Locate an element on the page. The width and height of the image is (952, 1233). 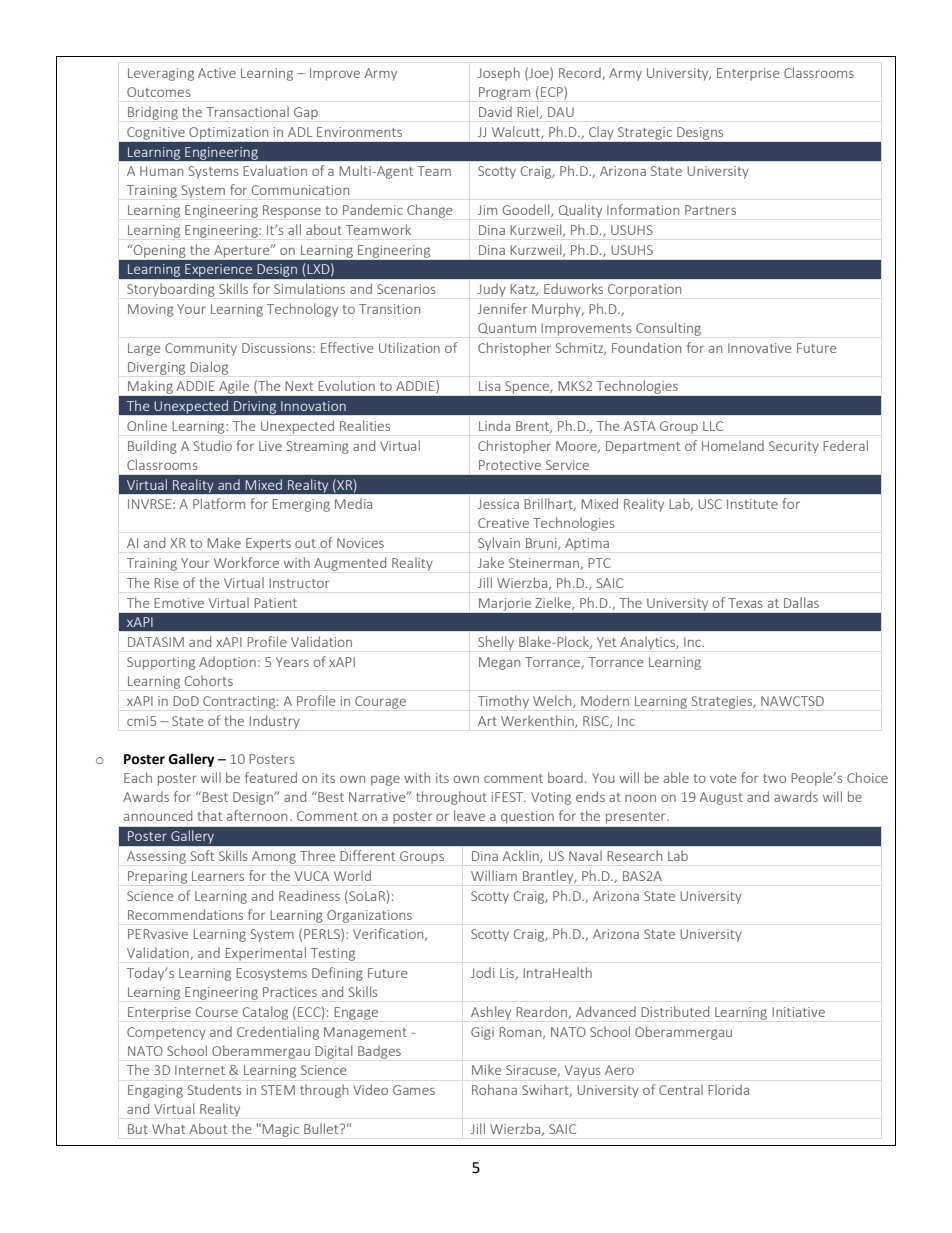
Emotive is located at coordinates (179, 603).
